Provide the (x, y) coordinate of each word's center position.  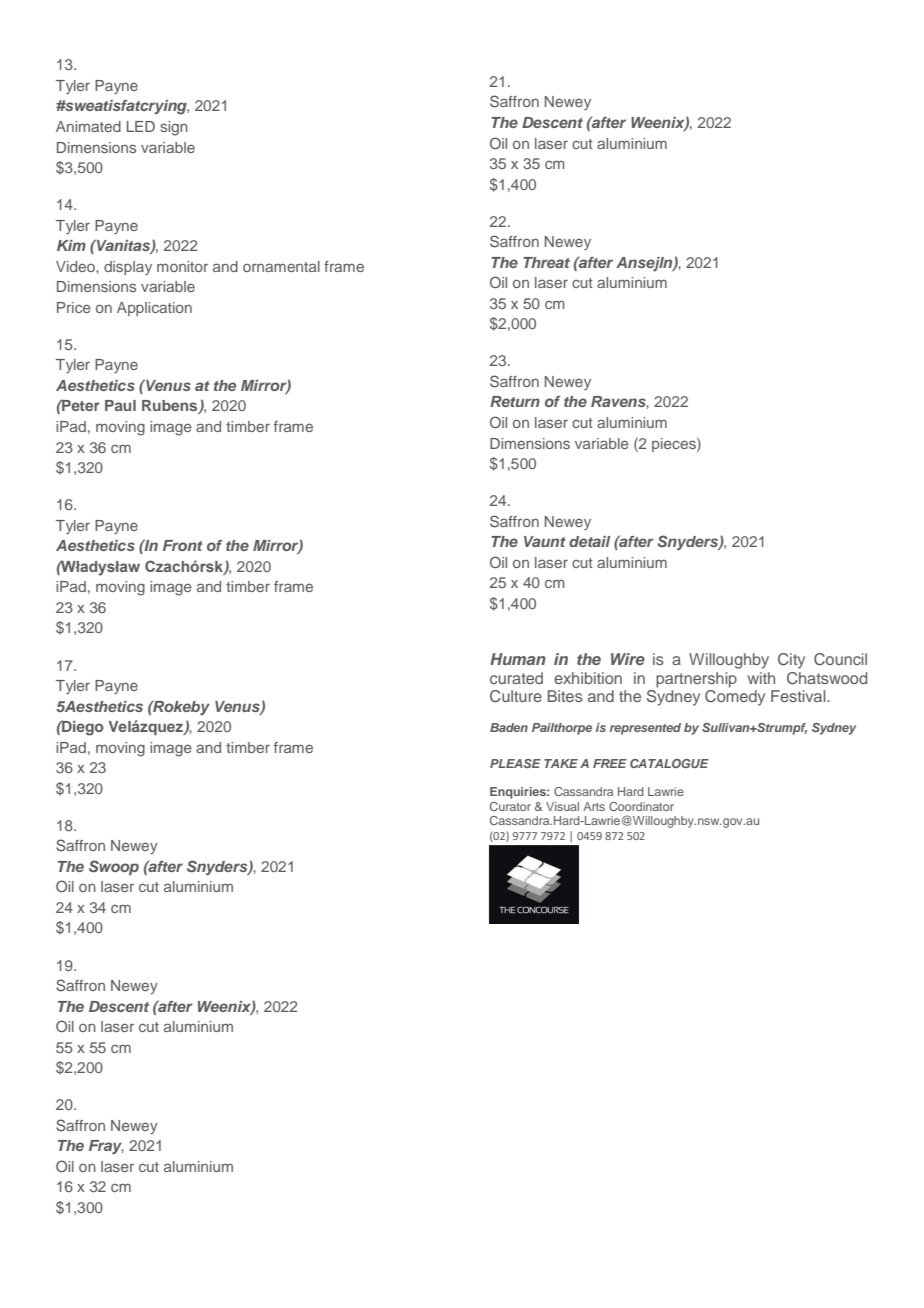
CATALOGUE (669, 763)
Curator (510, 806)
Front (183, 545)
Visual (562, 806)
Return (515, 401)
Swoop (114, 867)
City (791, 661)
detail (589, 541)
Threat (546, 262)
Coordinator (641, 806)
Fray (106, 1147)
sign (174, 128)
